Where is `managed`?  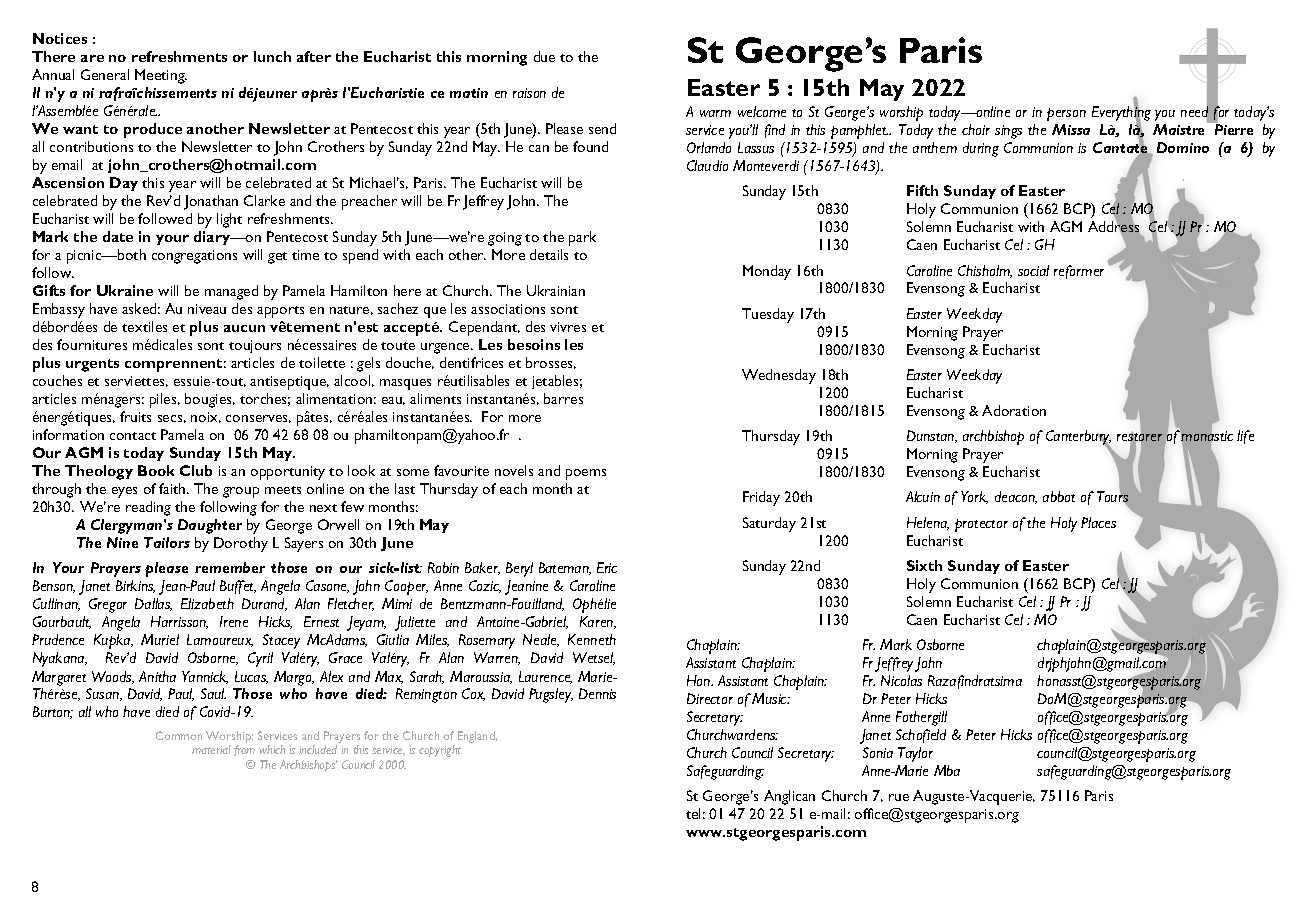
managed is located at coordinates (231, 292).
